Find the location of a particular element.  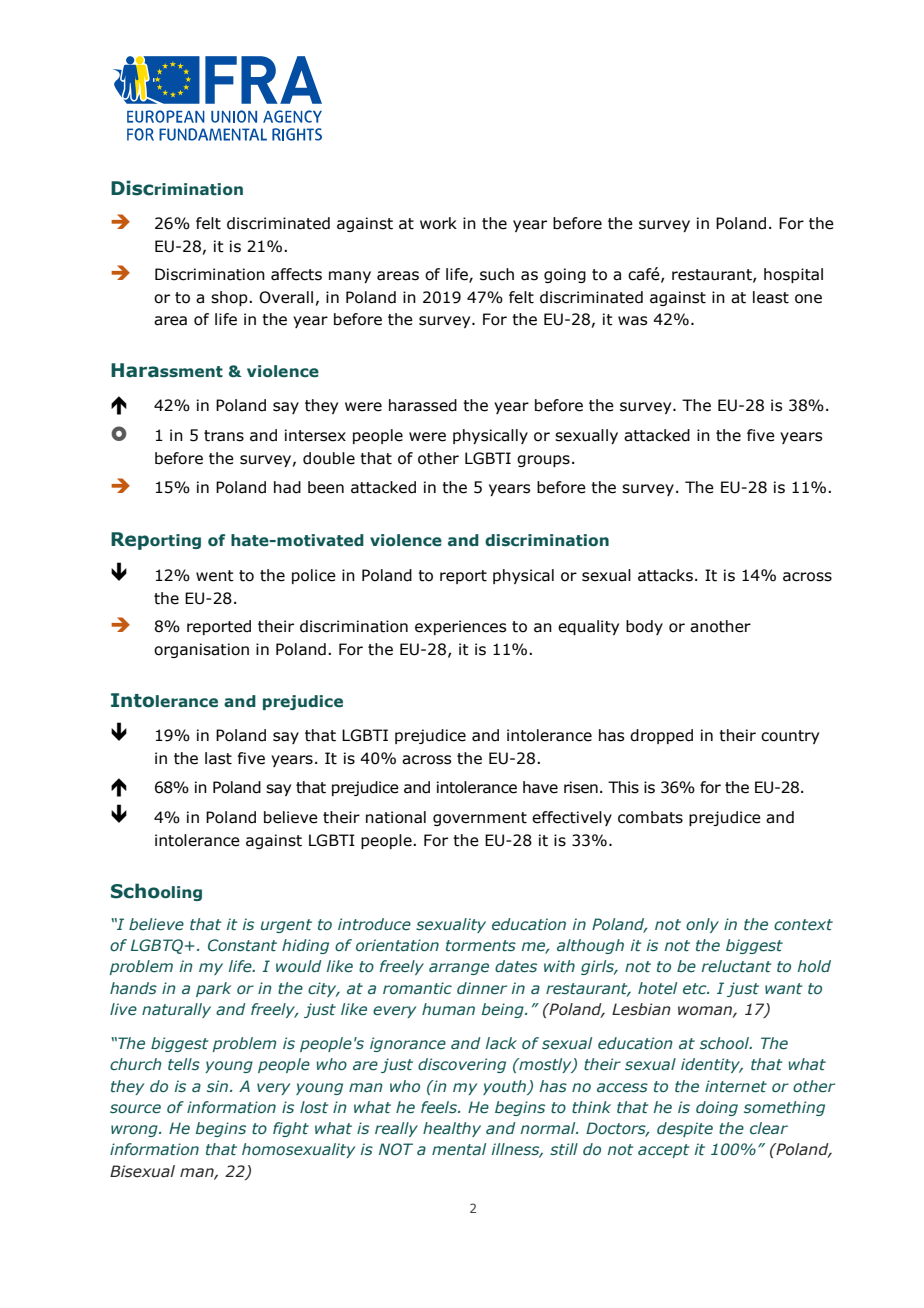

hospital is located at coordinates (793, 275).
